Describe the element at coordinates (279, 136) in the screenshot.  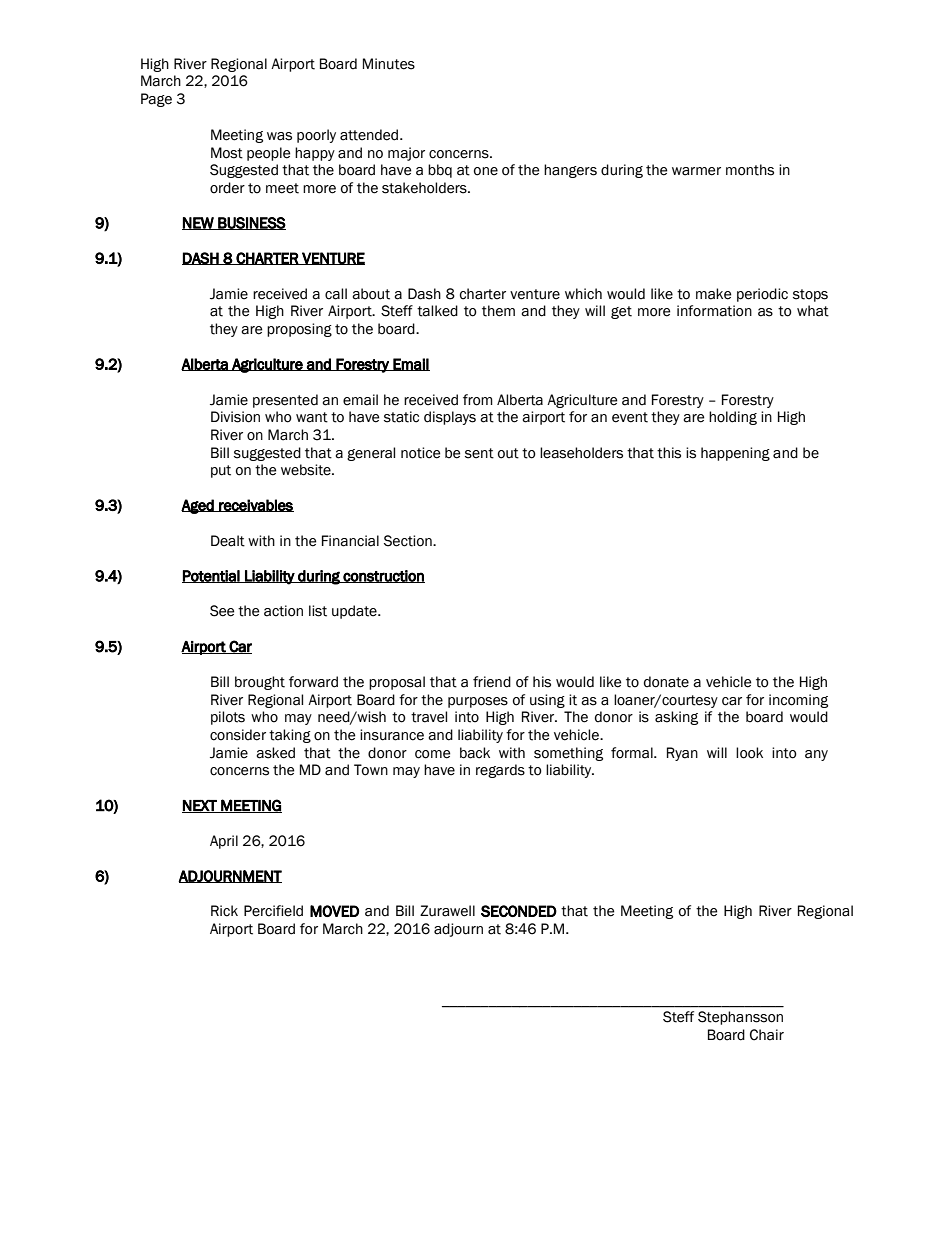
I see `was` at that location.
